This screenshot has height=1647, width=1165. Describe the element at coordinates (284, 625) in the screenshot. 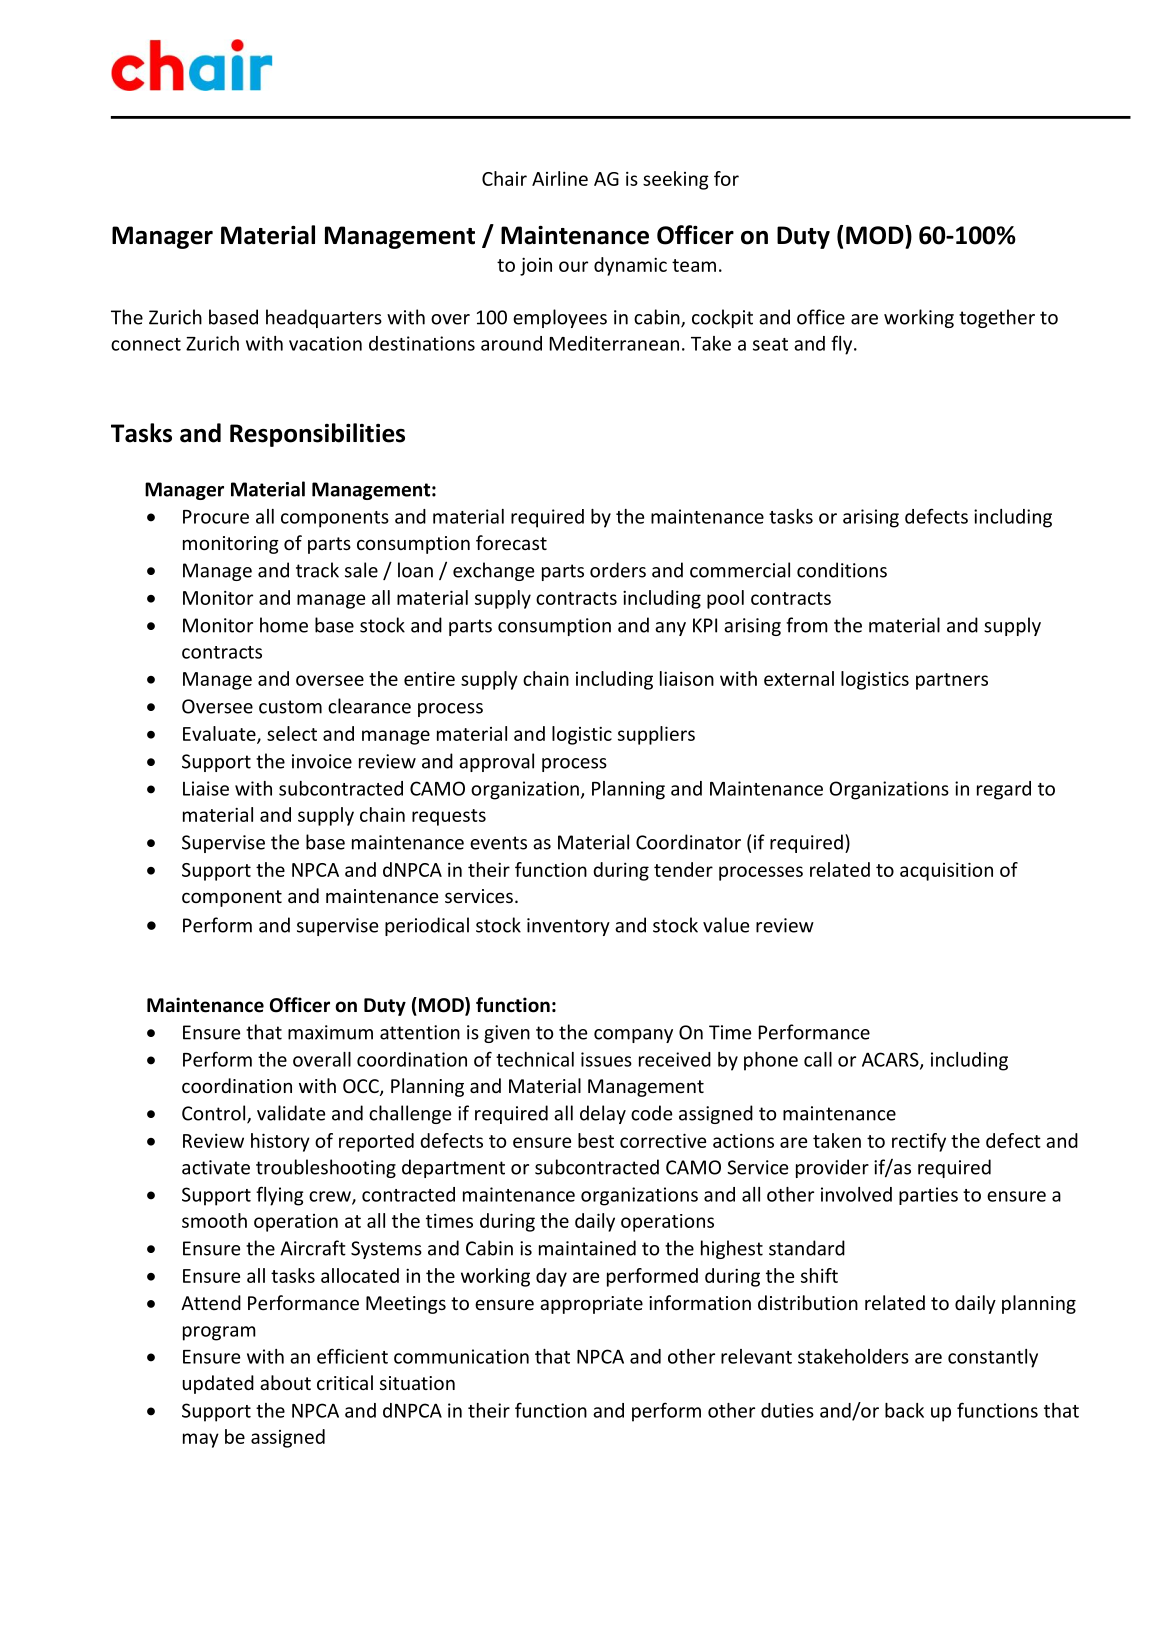

I see `home` at that location.
